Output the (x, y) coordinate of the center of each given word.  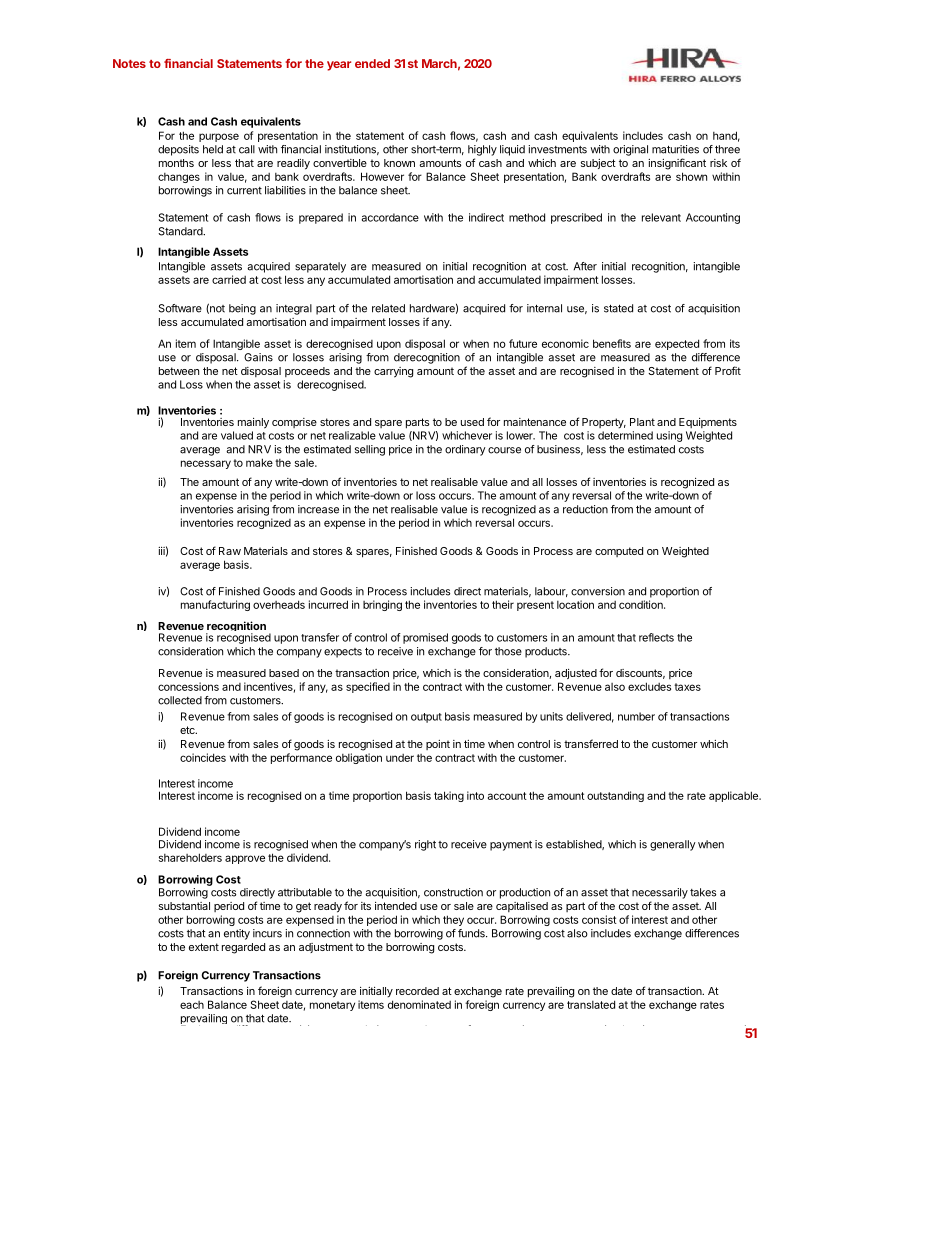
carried (229, 279)
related (388, 308)
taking (449, 796)
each (192, 1005)
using (669, 436)
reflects (656, 637)
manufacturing (215, 605)
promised (425, 638)
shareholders (190, 857)
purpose (219, 137)
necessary (206, 464)
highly (482, 150)
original (630, 150)
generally (673, 845)
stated (618, 308)
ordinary (465, 450)
